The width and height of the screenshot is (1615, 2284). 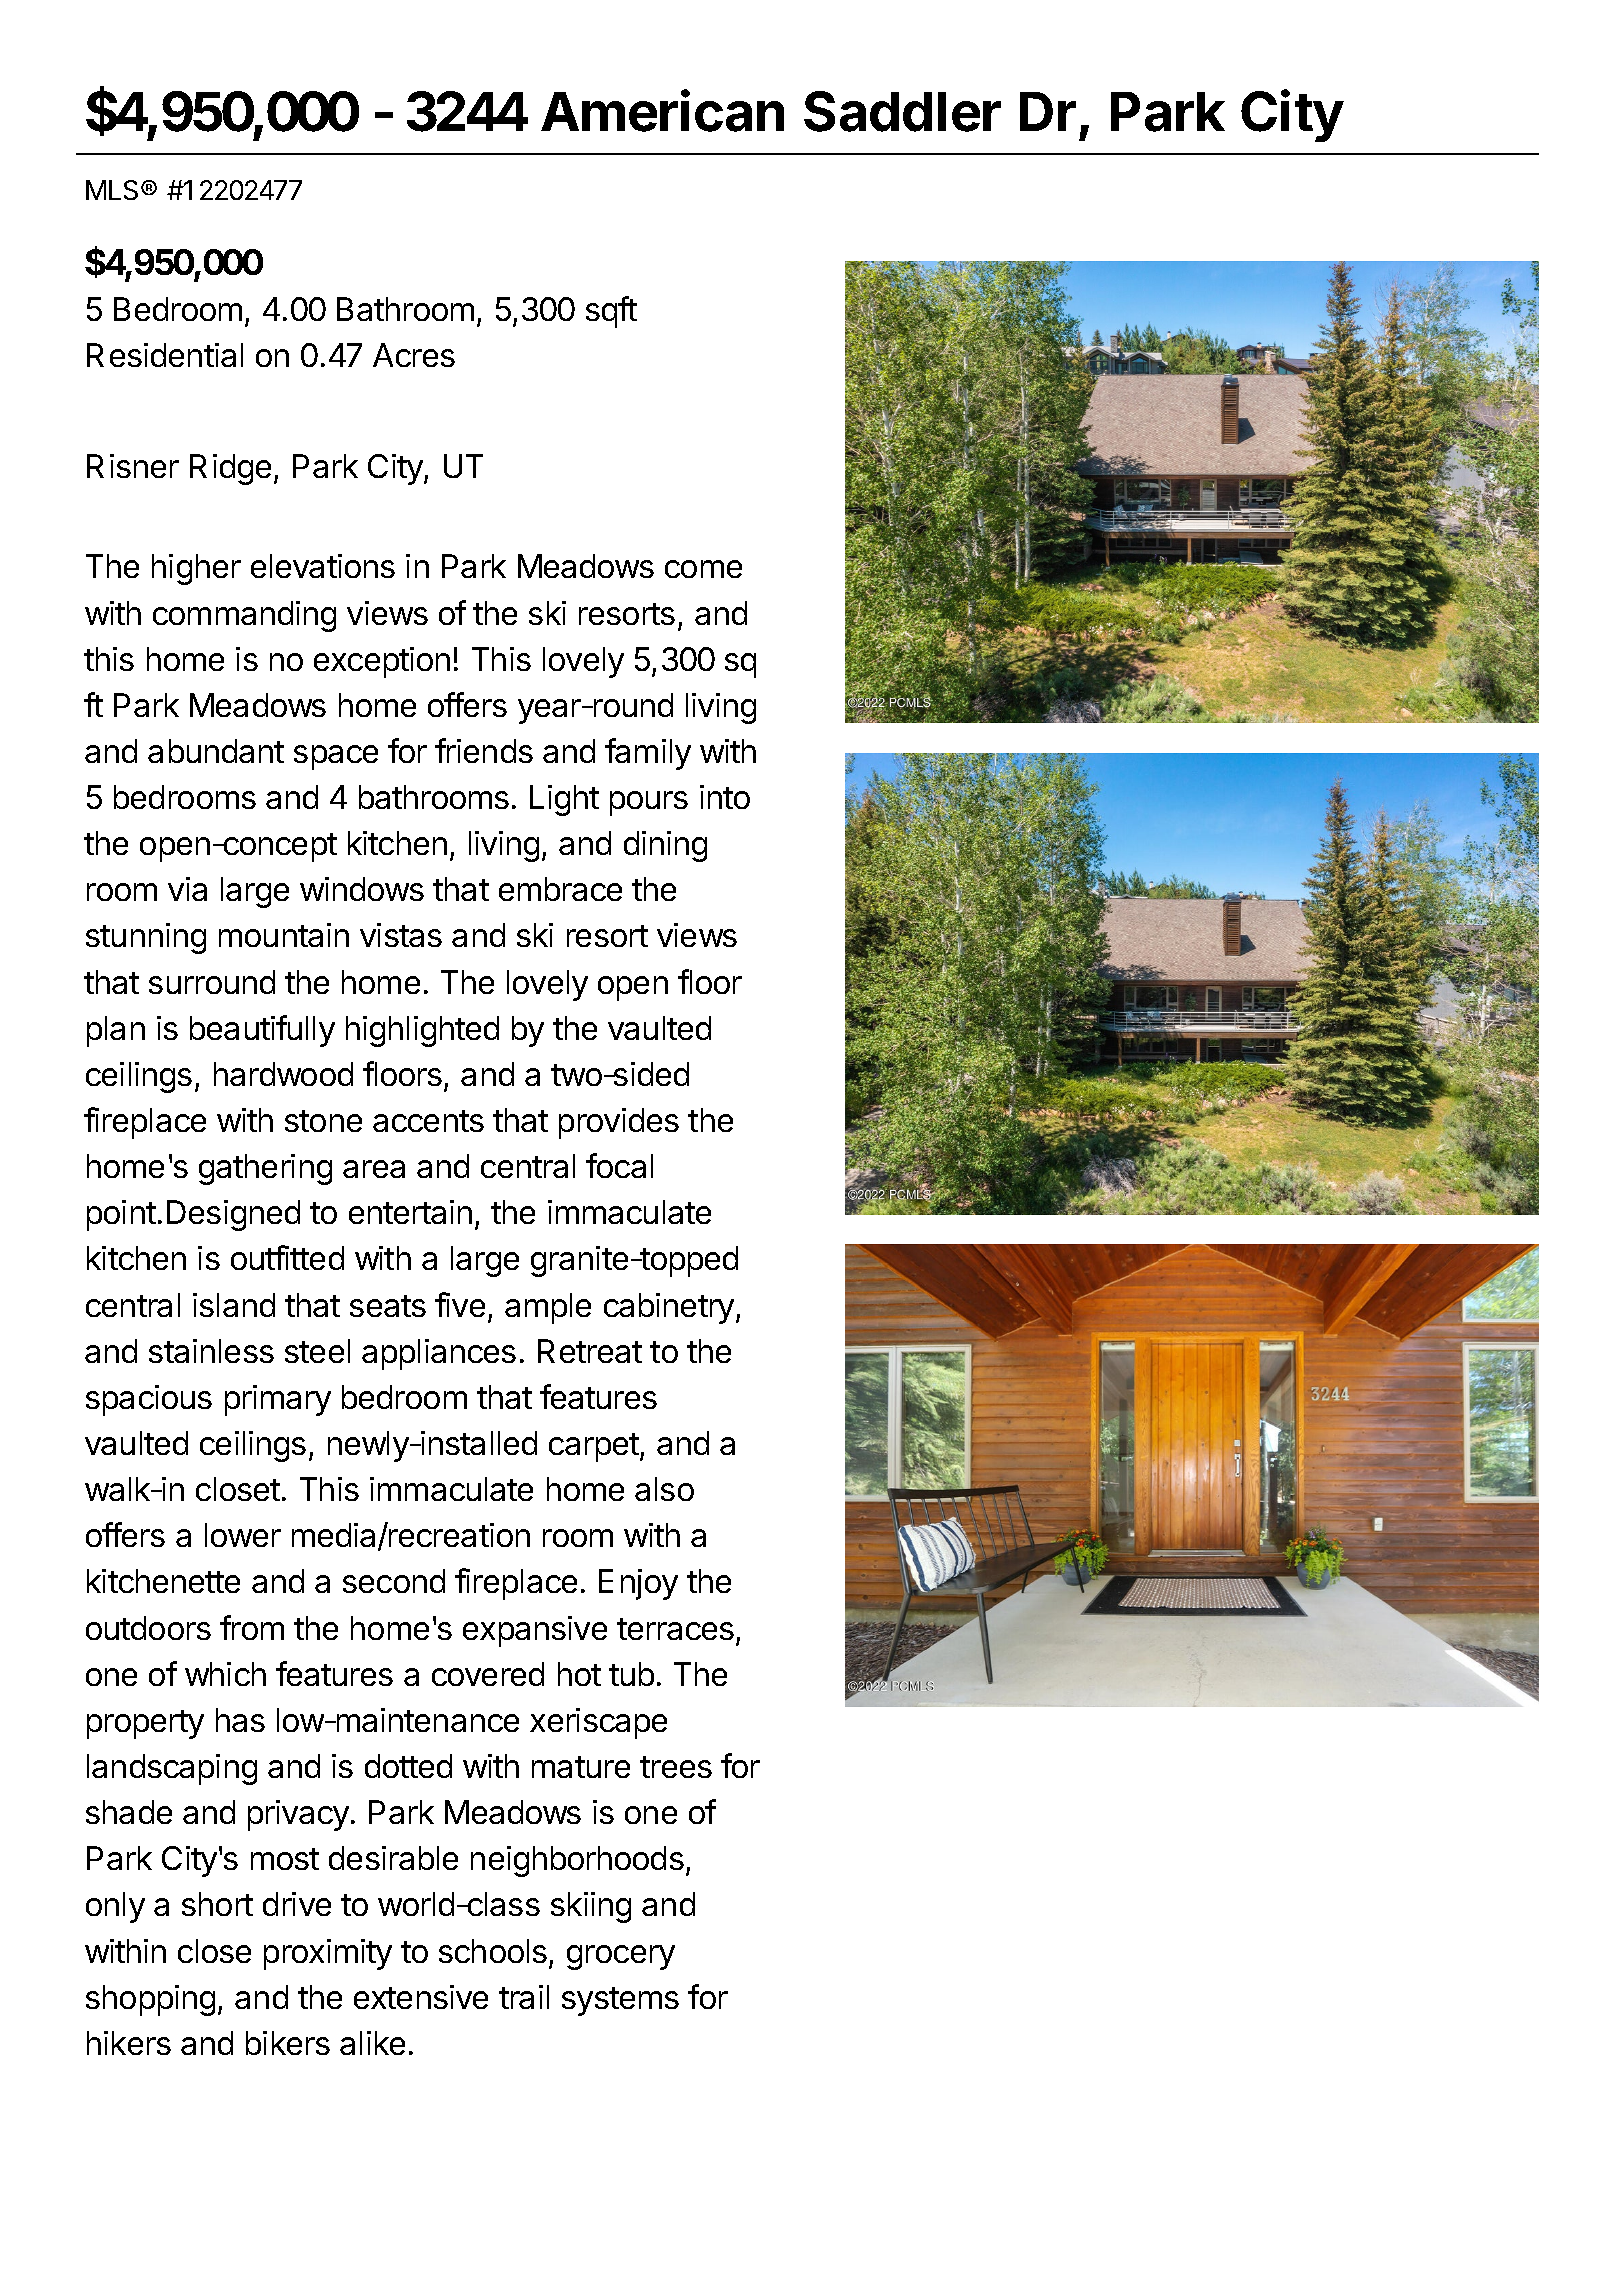 What do you see at coordinates (648, 754) in the screenshot?
I see `family` at bounding box center [648, 754].
